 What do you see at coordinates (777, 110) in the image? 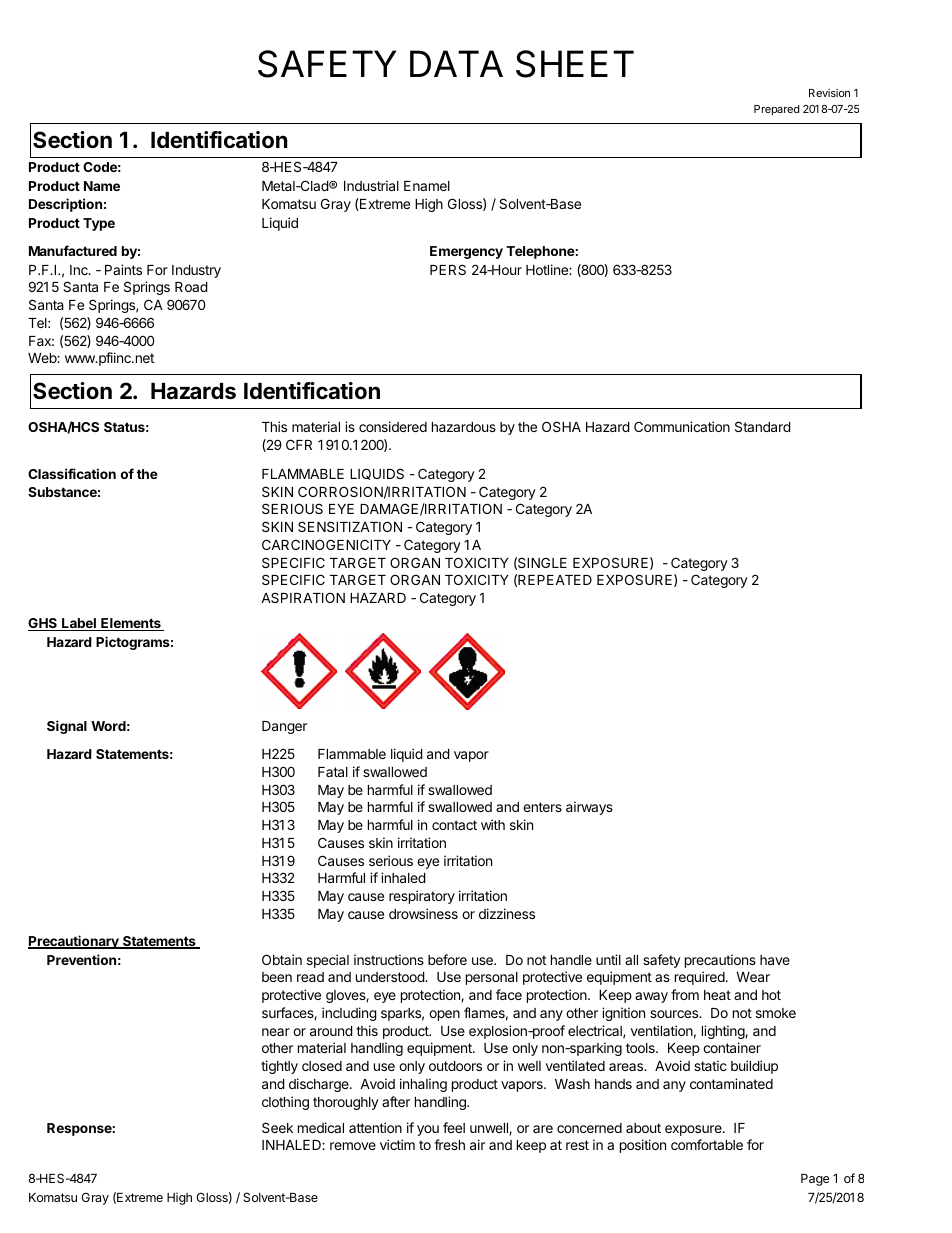
I see `Prepared` at bounding box center [777, 110].
